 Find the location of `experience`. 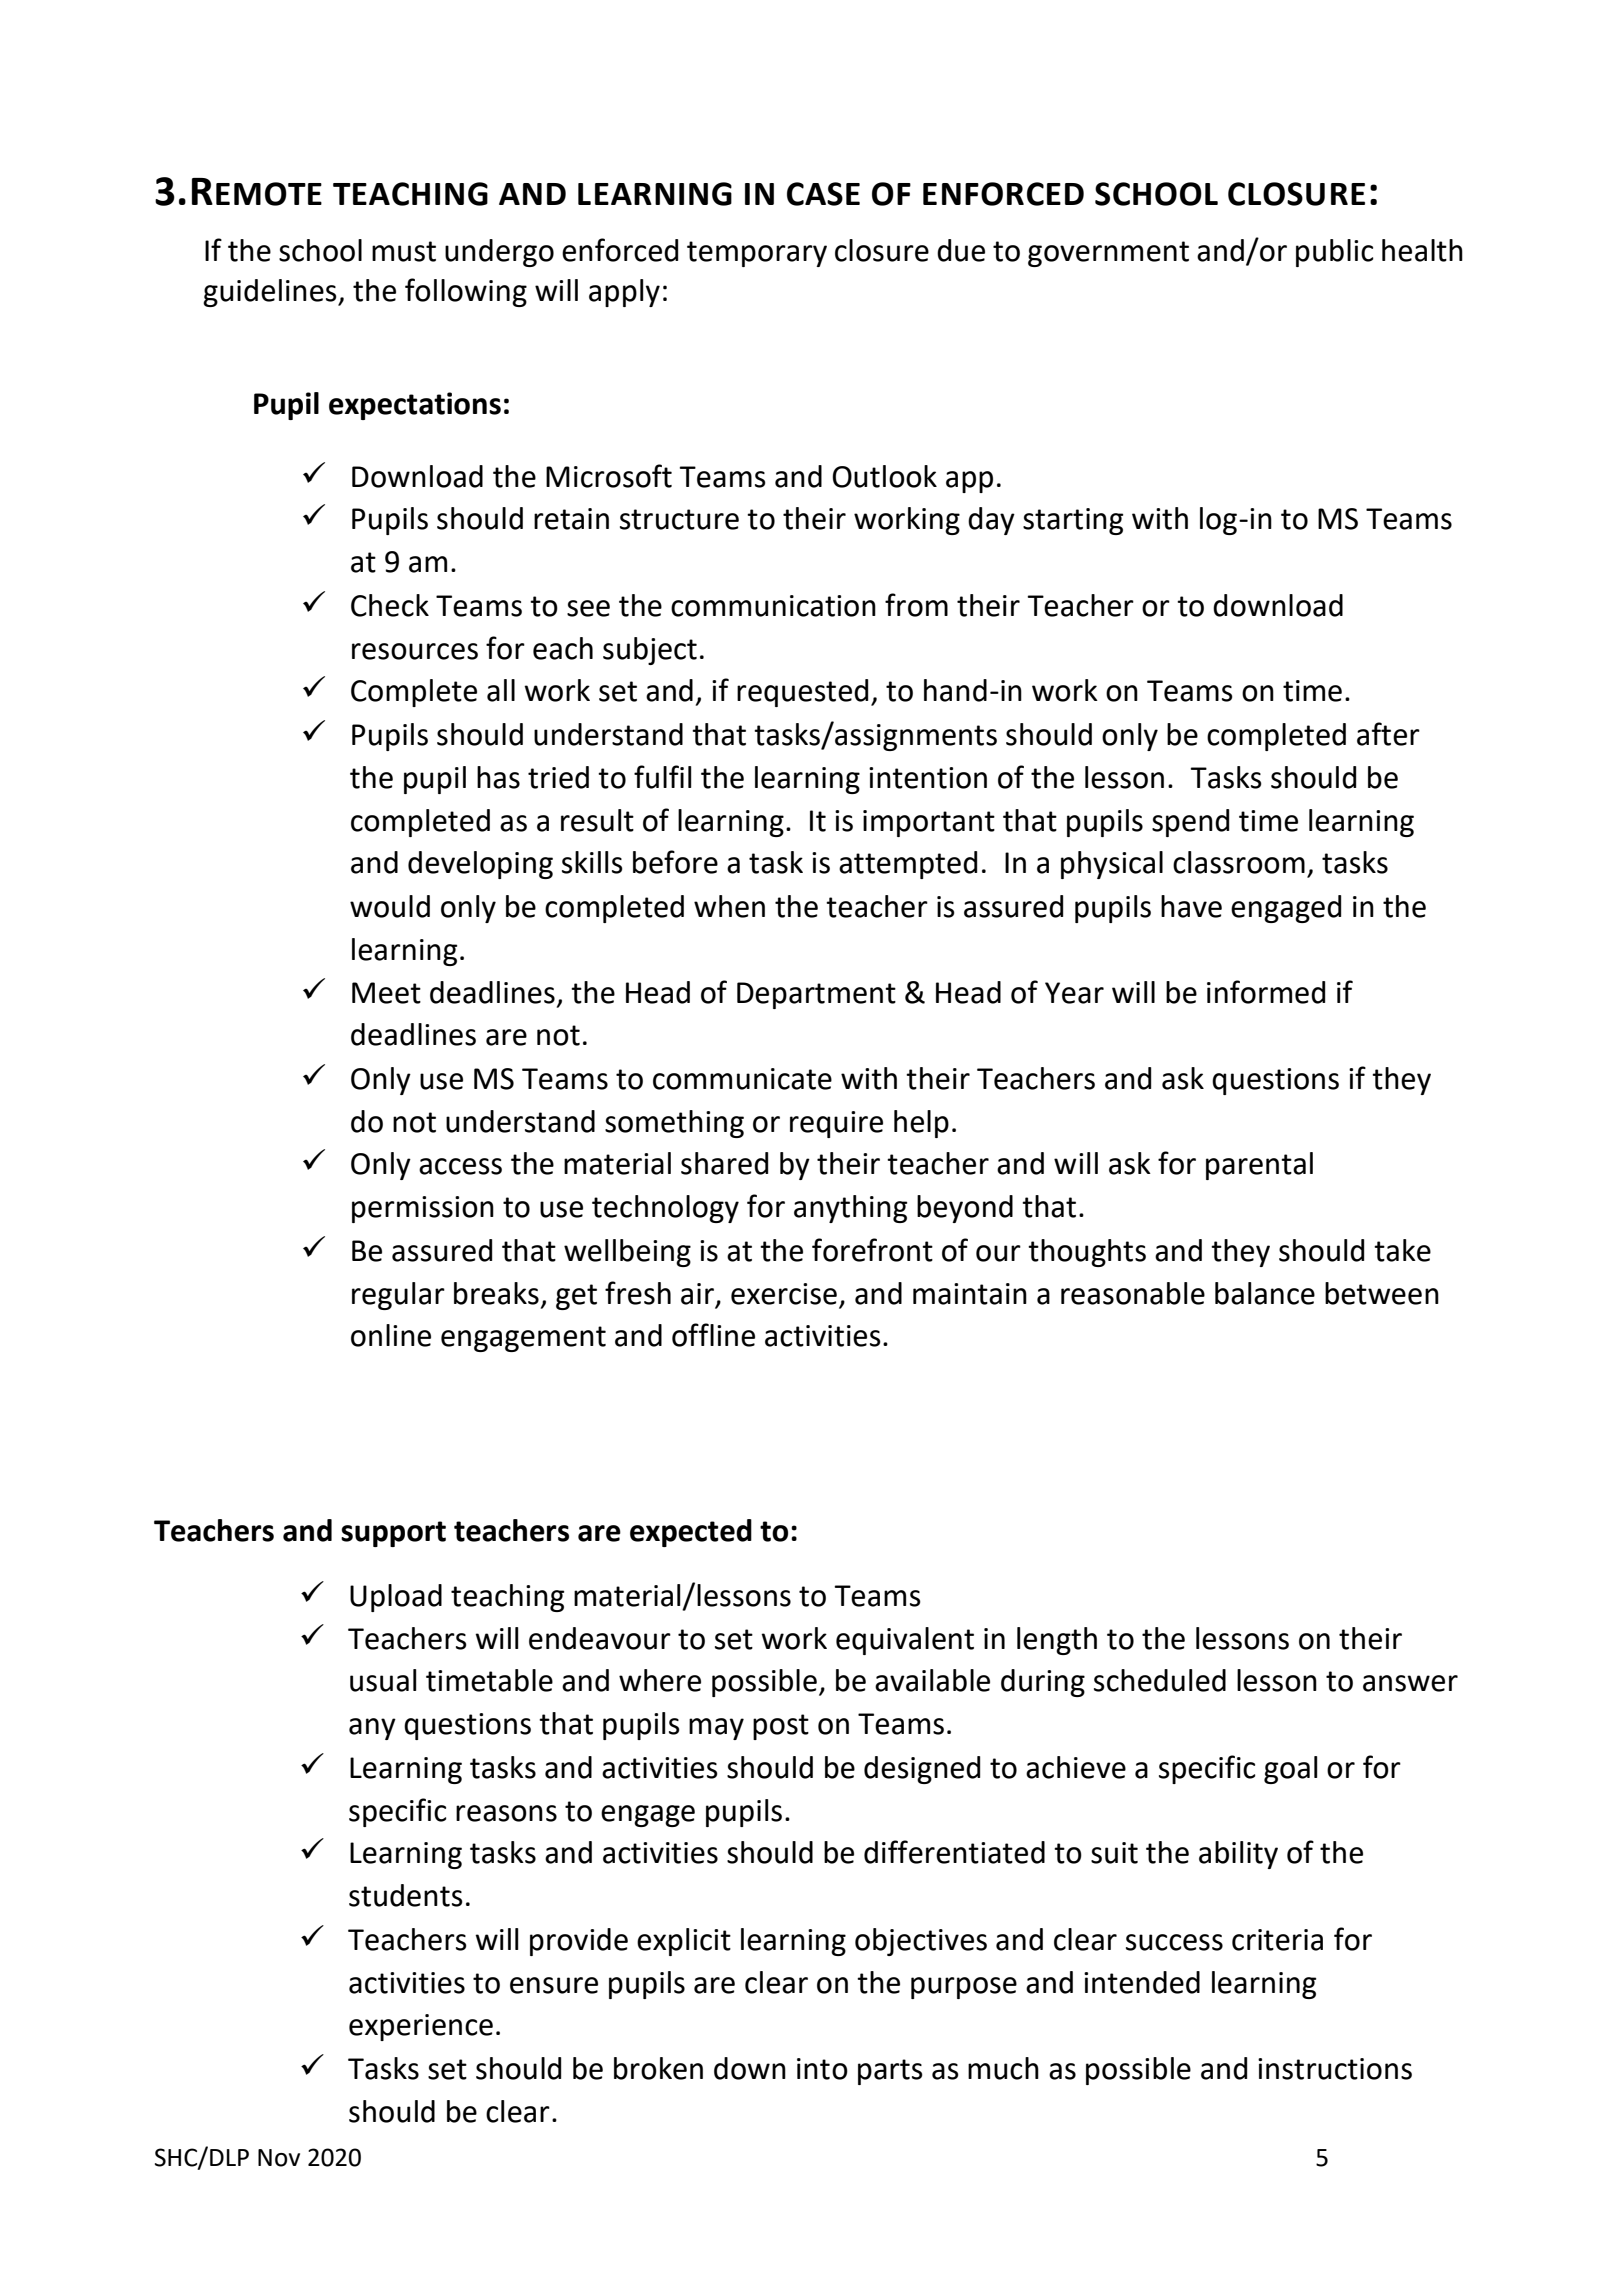

experience is located at coordinates (421, 2027).
